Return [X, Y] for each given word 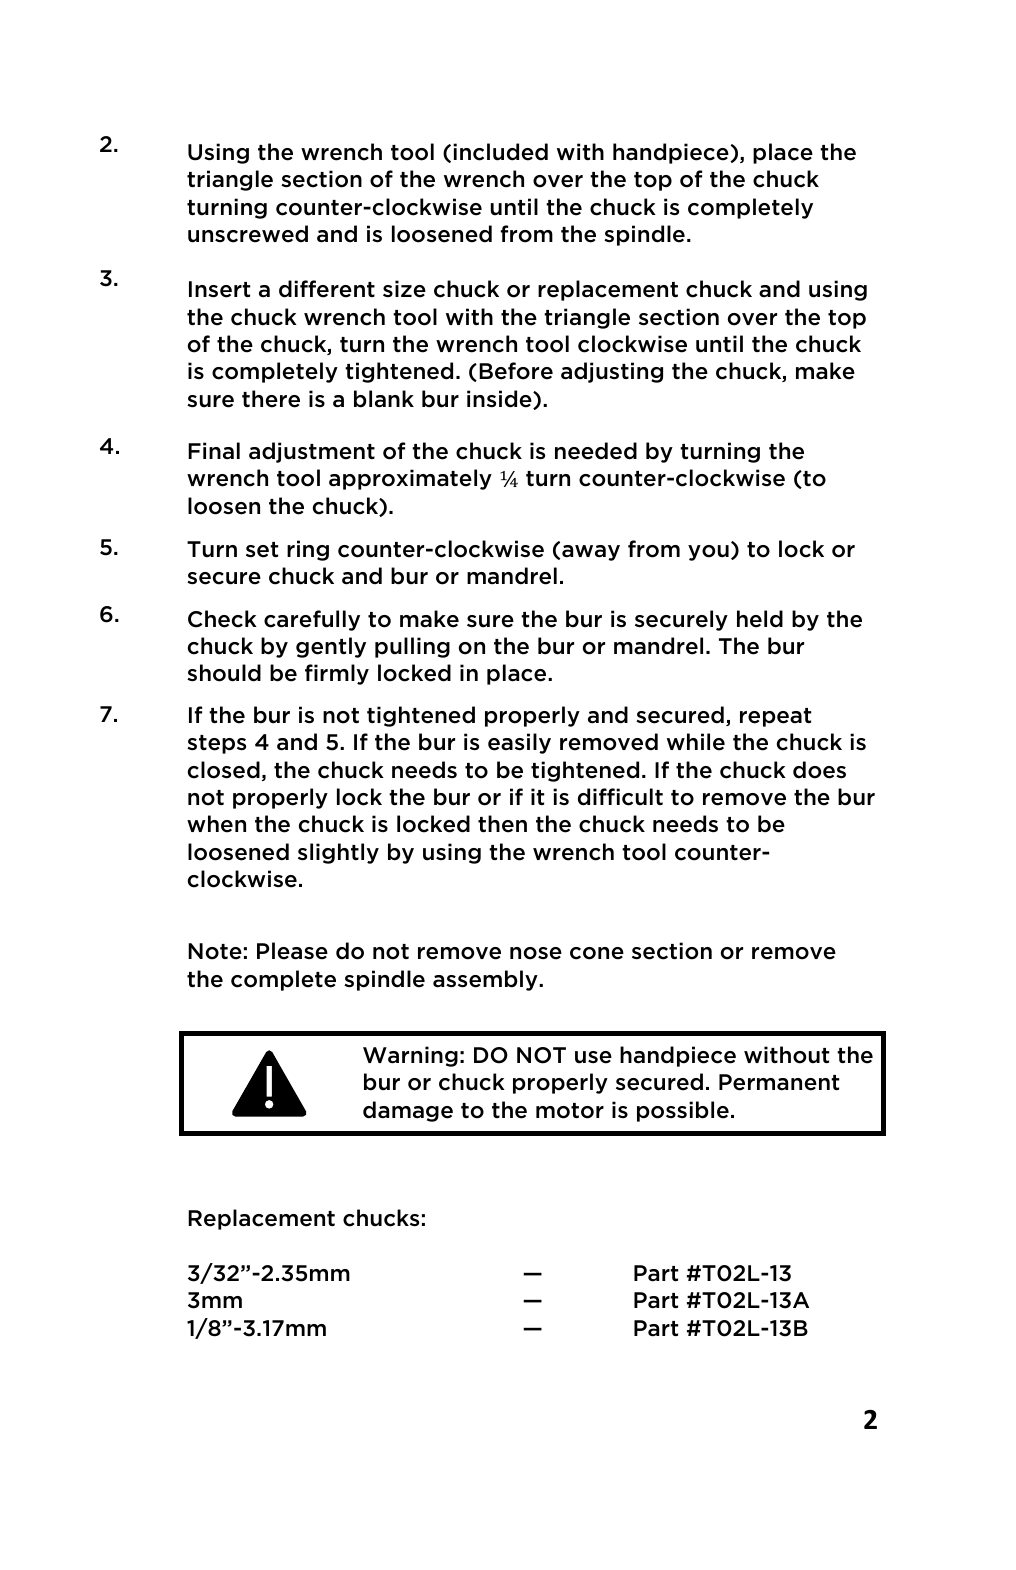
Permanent [779, 1082]
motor [570, 1111]
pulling [412, 647]
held [760, 619]
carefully [312, 620]
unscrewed [248, 234]
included [500, 152]
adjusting [612, 372]
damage [408, 1111]
